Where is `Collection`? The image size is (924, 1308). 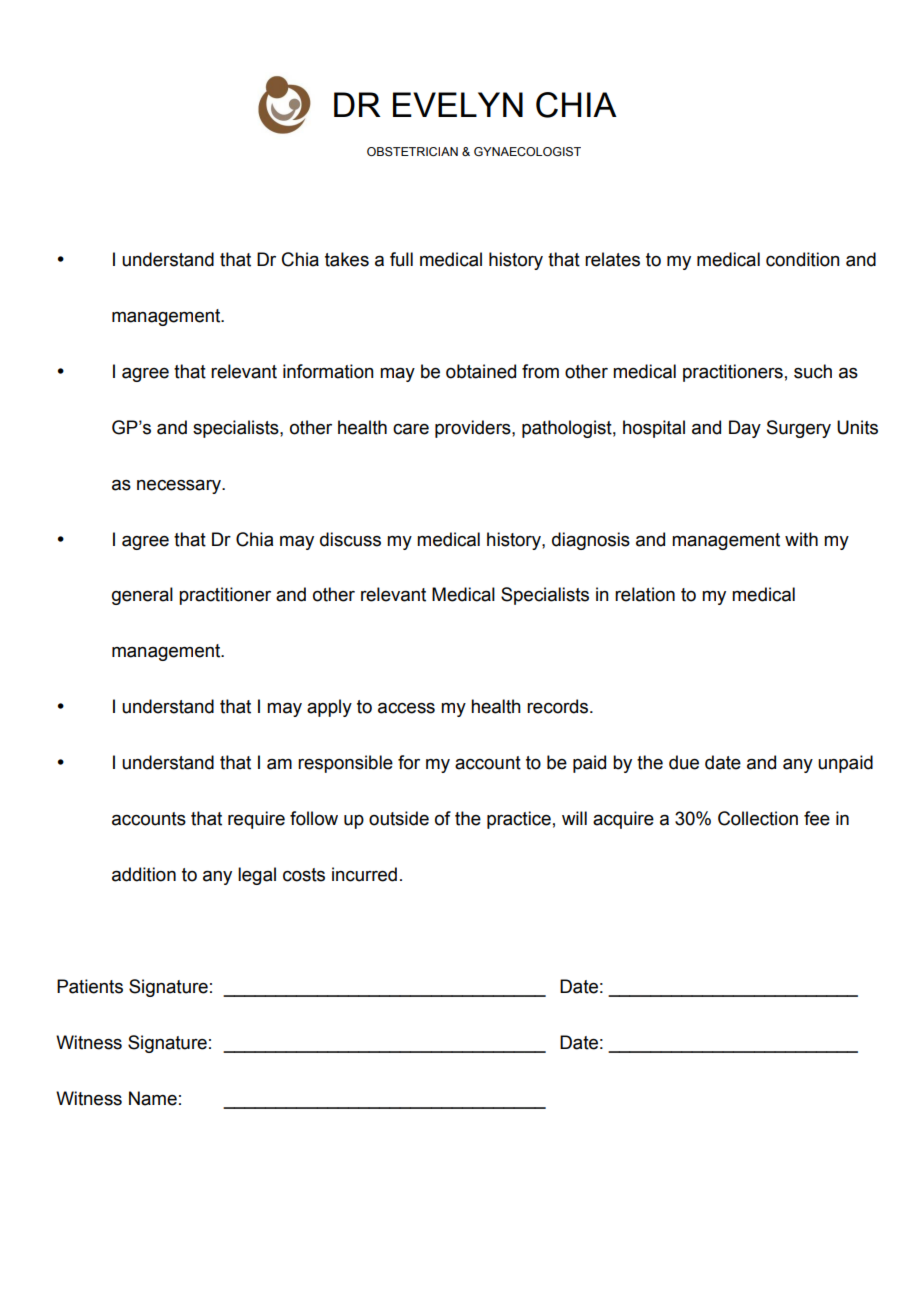 Collection is located at coordinates (758, 818).
